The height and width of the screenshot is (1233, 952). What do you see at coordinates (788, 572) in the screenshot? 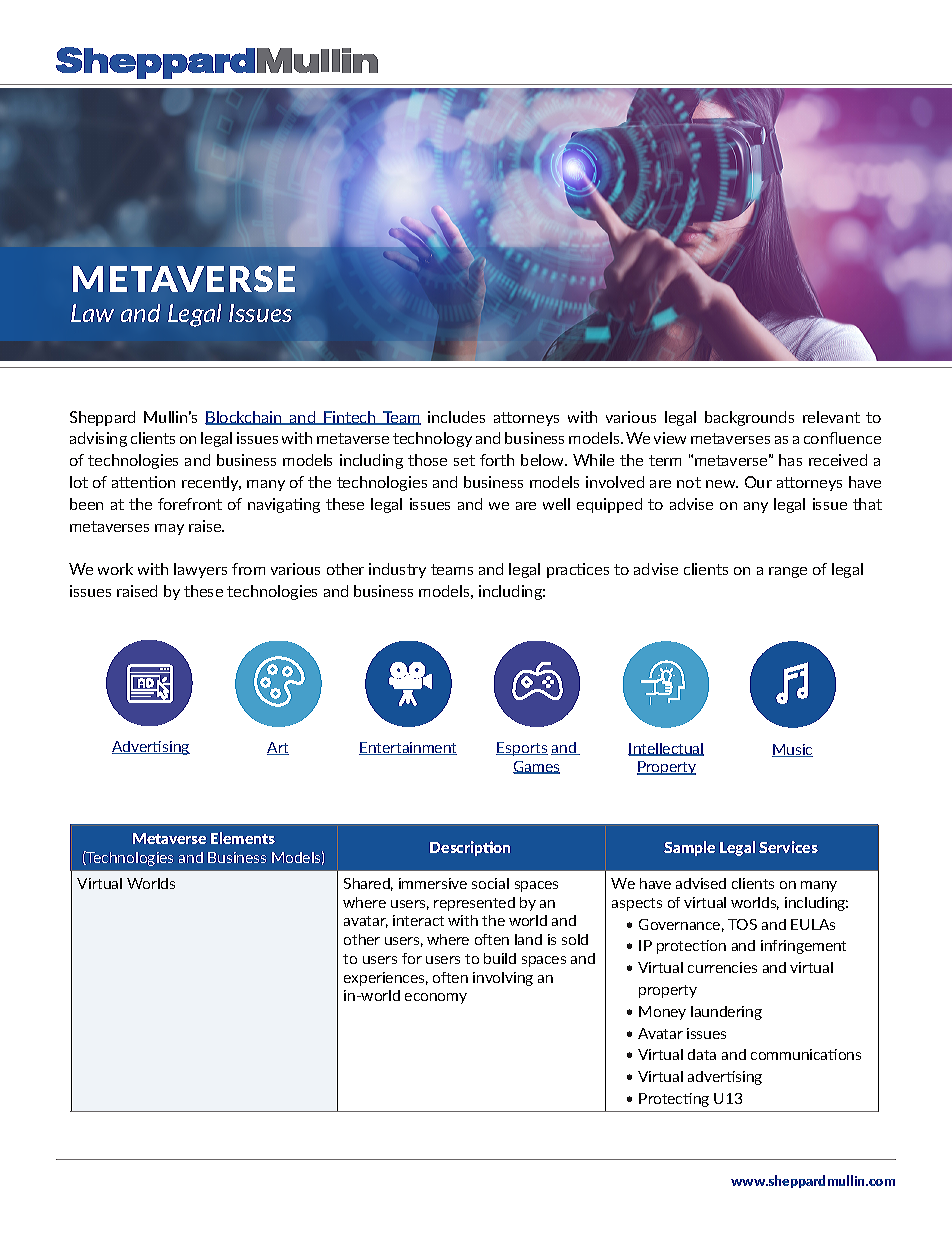
I see `range` at bounding box center [788, 572].
